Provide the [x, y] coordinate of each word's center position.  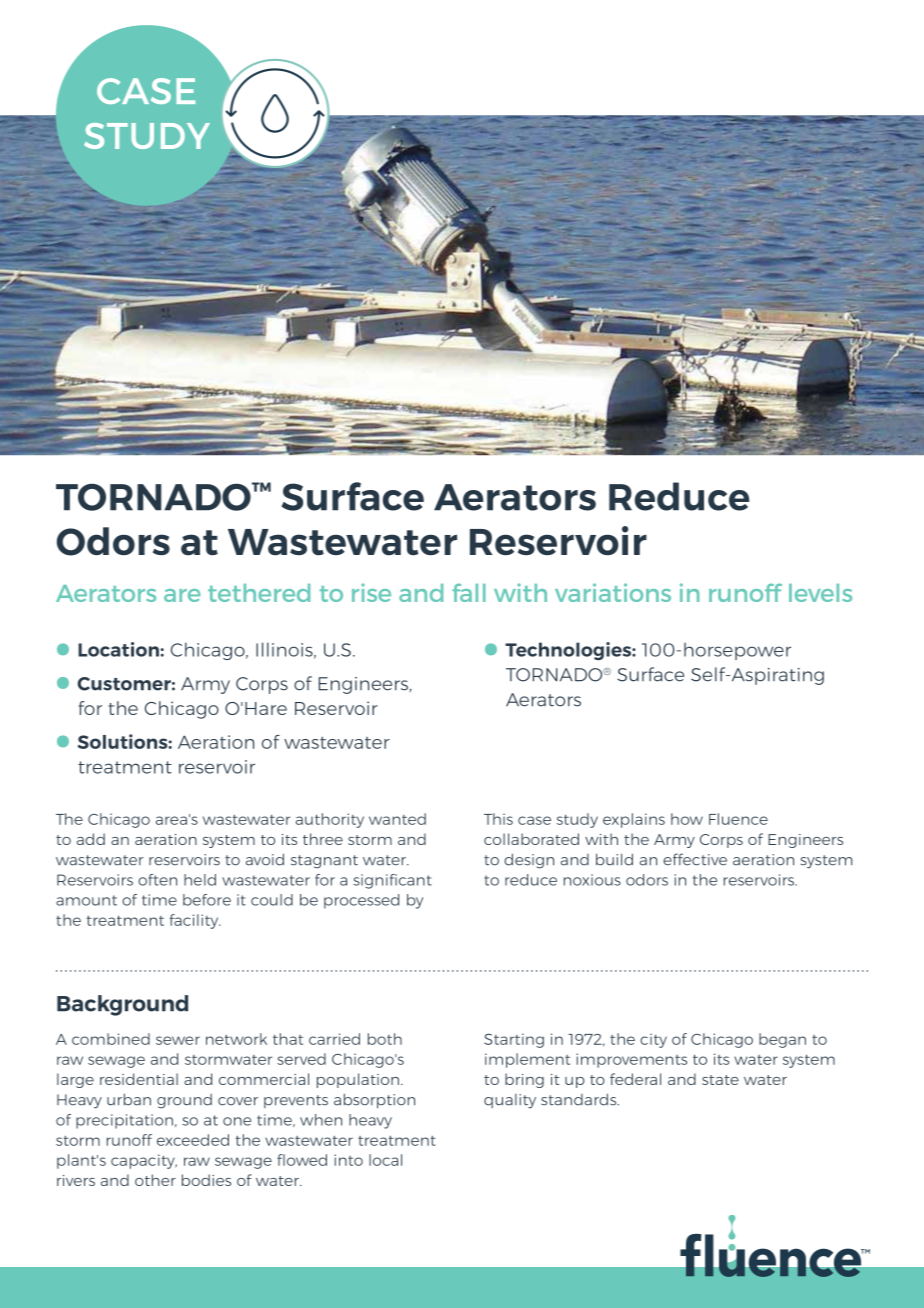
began [782, 1040]
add [91, 839]
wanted [397, 819]
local [385, 1160]
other [155, 1180]
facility [195, 921]
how [687, 819]
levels [820, 593]
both [385, 1039]
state [720, 1080]
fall [469, 592]
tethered [259, 593]
